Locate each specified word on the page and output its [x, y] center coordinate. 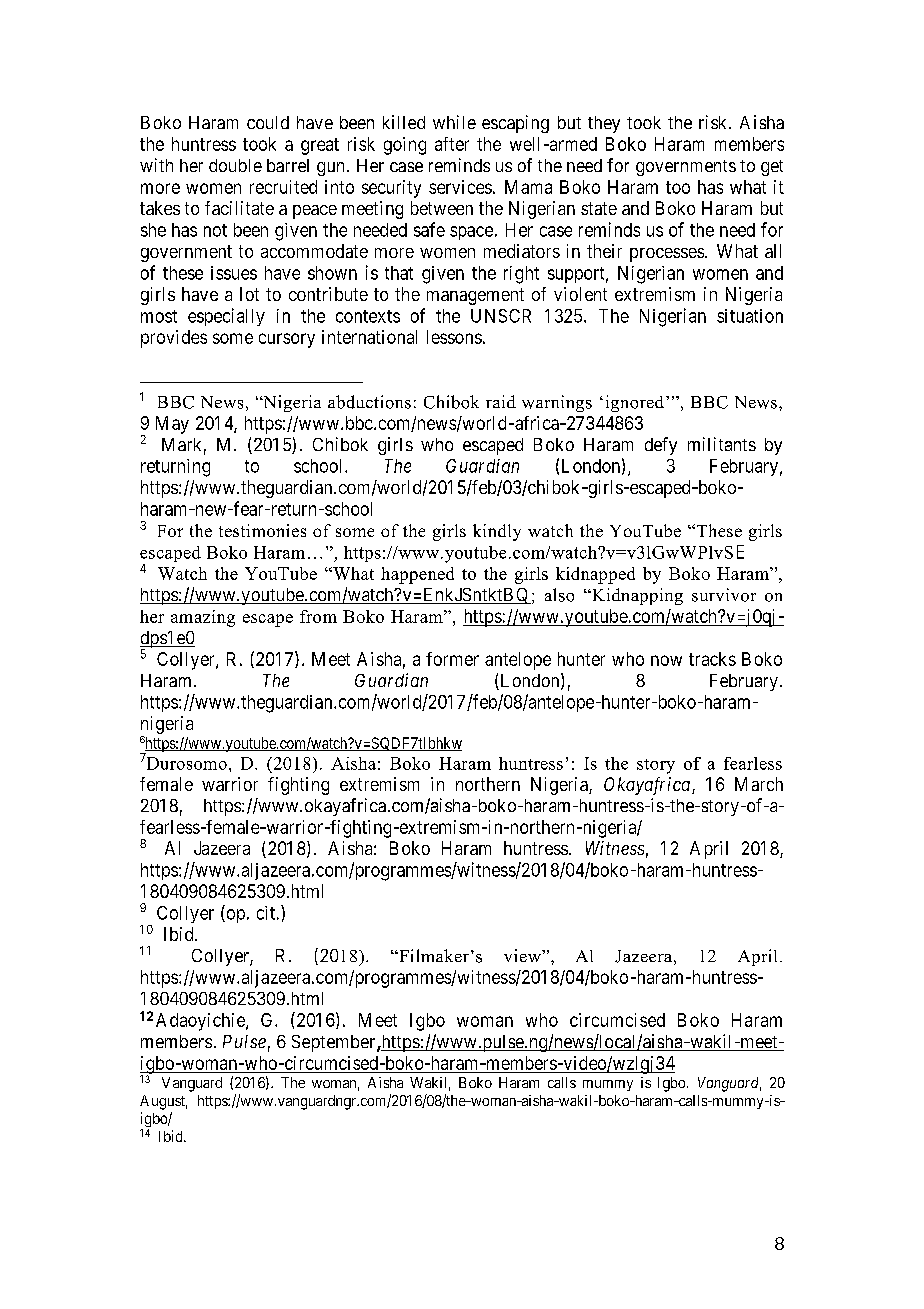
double [235, 165]
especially [226, 317]
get [772, 168]
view [523, 955]
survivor [724, 595]
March [759, 784]
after [452, 144]
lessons [454, 337]
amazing [203, 618]
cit [266, 913]
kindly [497, 532]
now [666, 660]
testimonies [262, 530]
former [452, 659]
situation [750, 316]
